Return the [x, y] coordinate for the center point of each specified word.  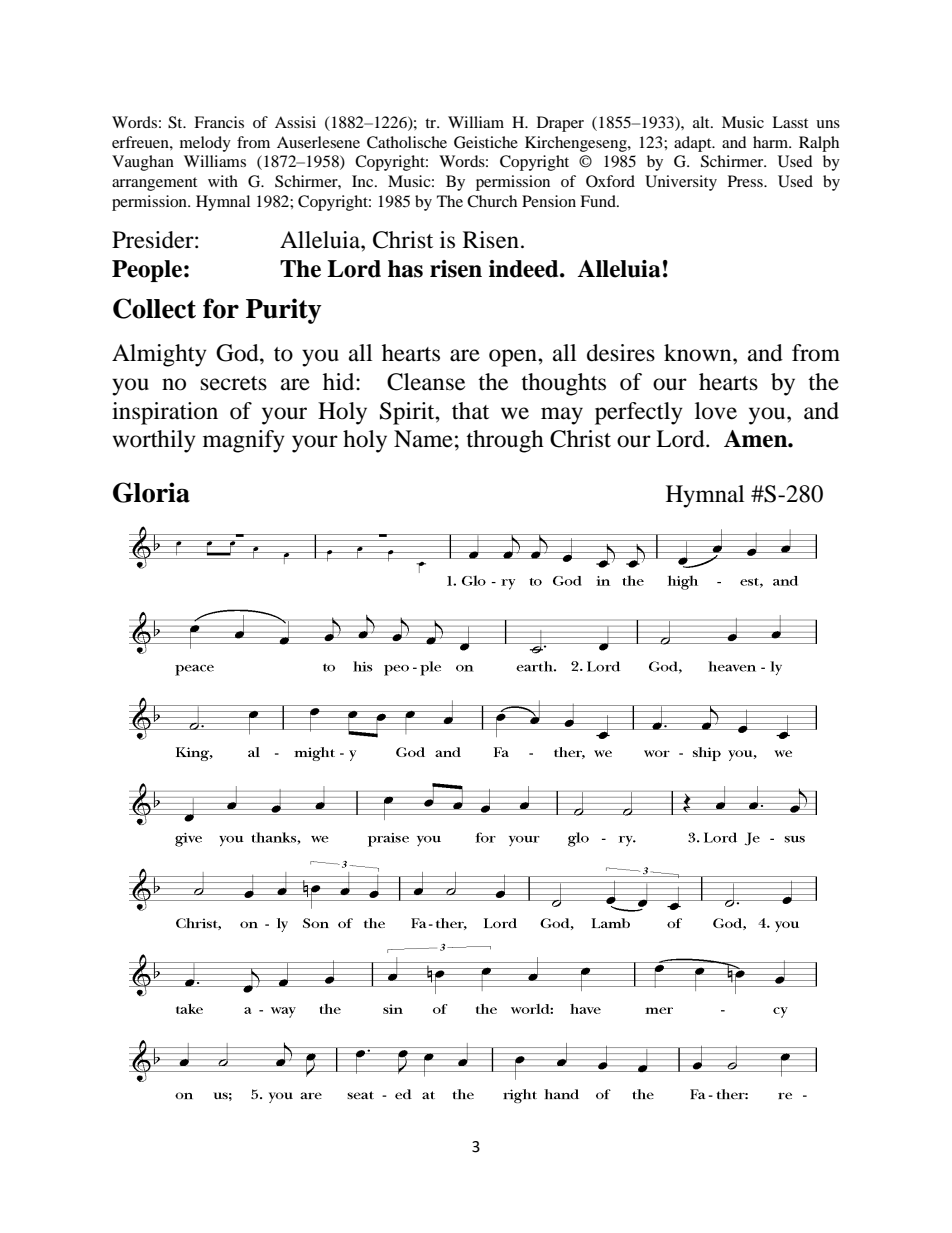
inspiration [165, 413]
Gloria [151, 492]
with [223, 181]
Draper [560, 124]
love [716, 411]
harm [772, 142]
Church [492, 201]
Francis [219, 122]
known [699, 353]
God [238, 353]
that [470, 411]
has [405, 269]
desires [621, 353]
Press [746, 181]
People [147, 271]
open [514, 358]
